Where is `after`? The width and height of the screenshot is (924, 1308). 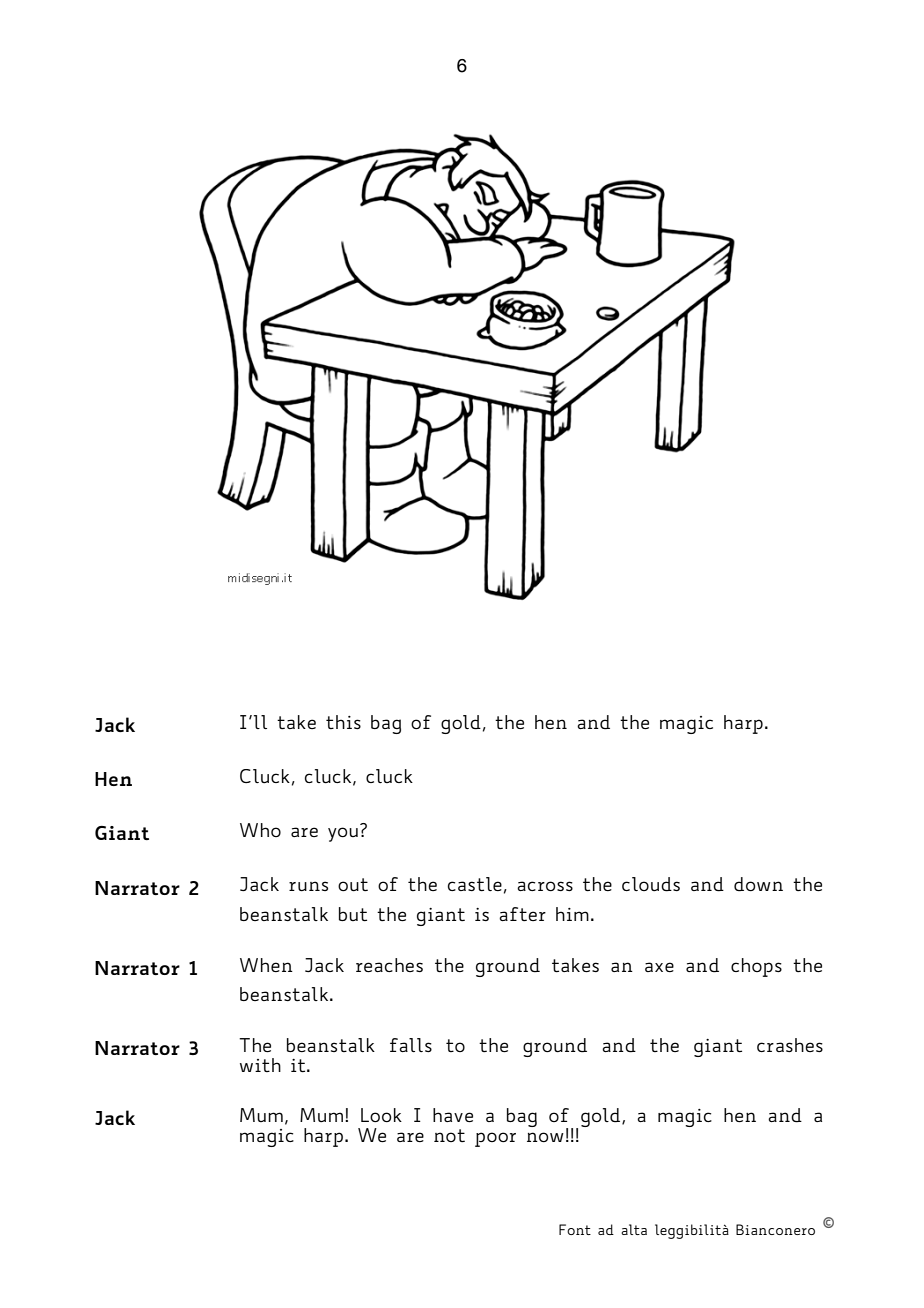
after is located at coordinates (522, 914).
